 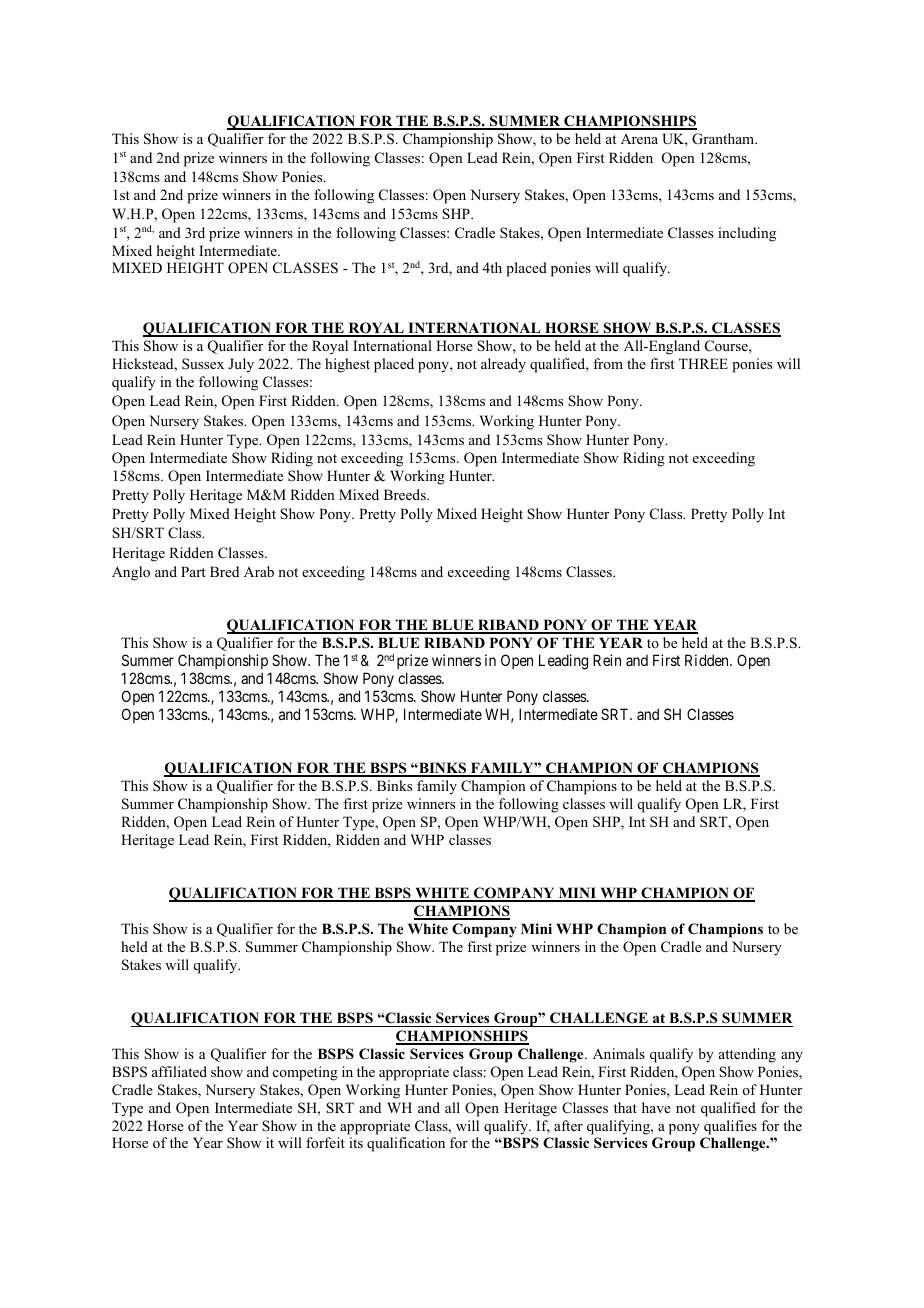 What do you see at coordinates (703, 363) in the screenshot?
I see `THREE` at bounding box center [703, 363].
